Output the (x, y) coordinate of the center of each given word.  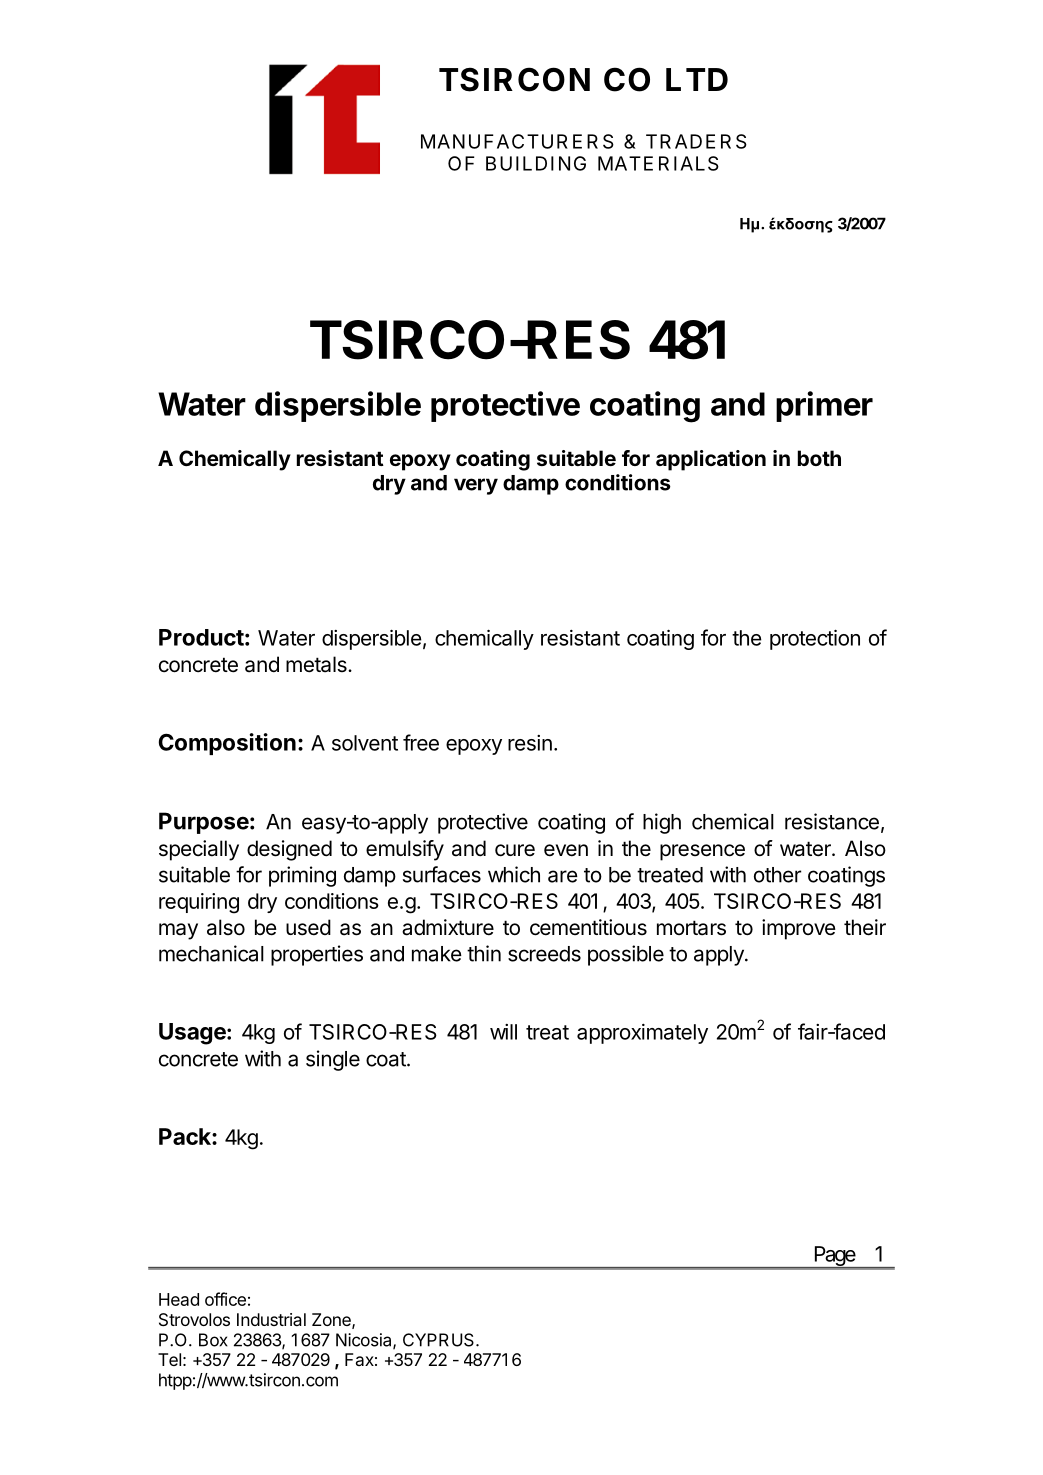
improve (799, 929)
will (503, 1032)
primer (824, 406)
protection (815, 639)
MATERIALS (658, 163)
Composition (227, 744)
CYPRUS (440, 1340)
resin (530, 743)
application (711, 460)
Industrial (271, 1319)
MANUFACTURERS (517, 141)
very (476, 486)
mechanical (211, 953)
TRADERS (696, 141)
